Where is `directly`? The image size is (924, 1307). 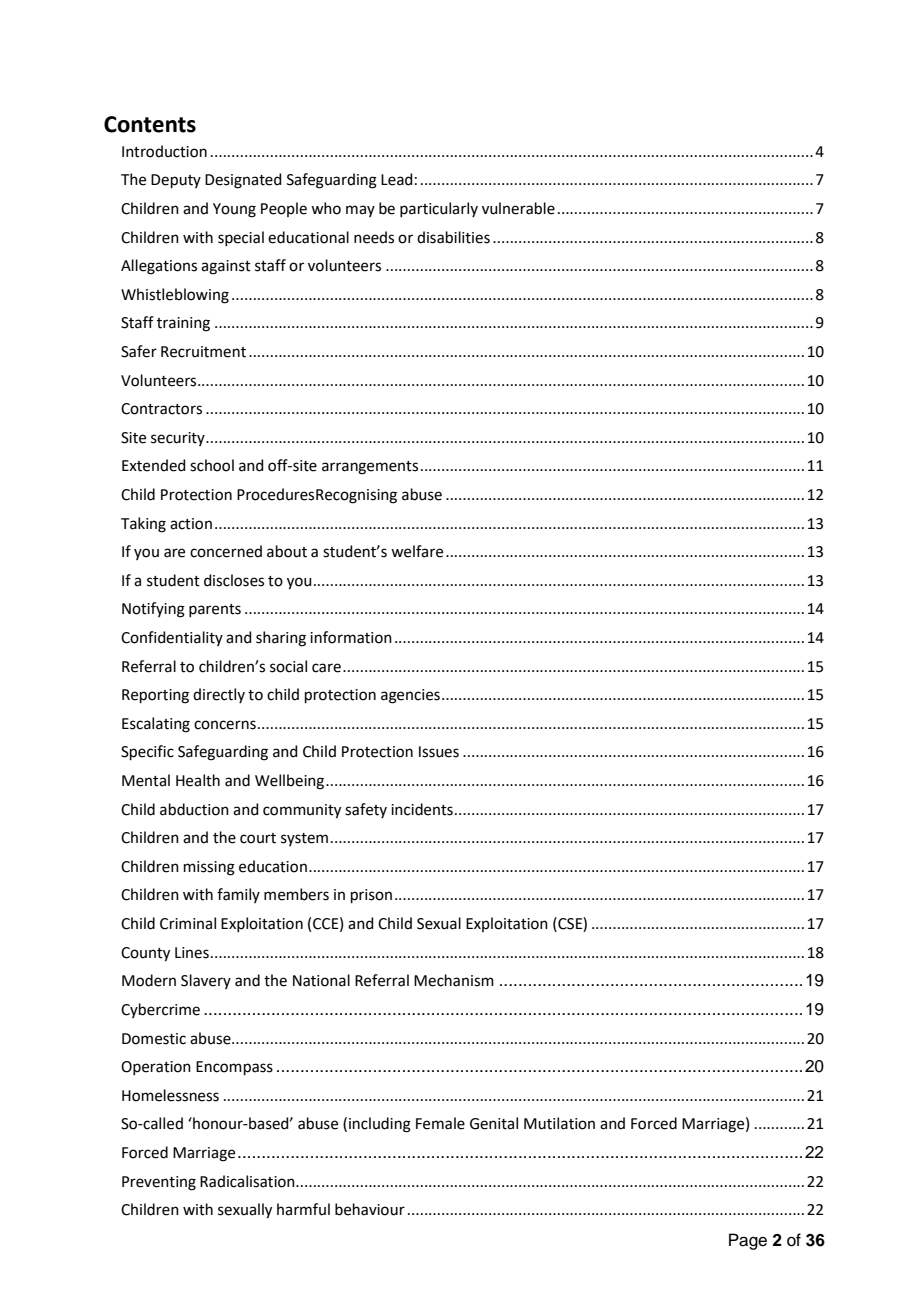
directly is located at coordinates (219, 695).
